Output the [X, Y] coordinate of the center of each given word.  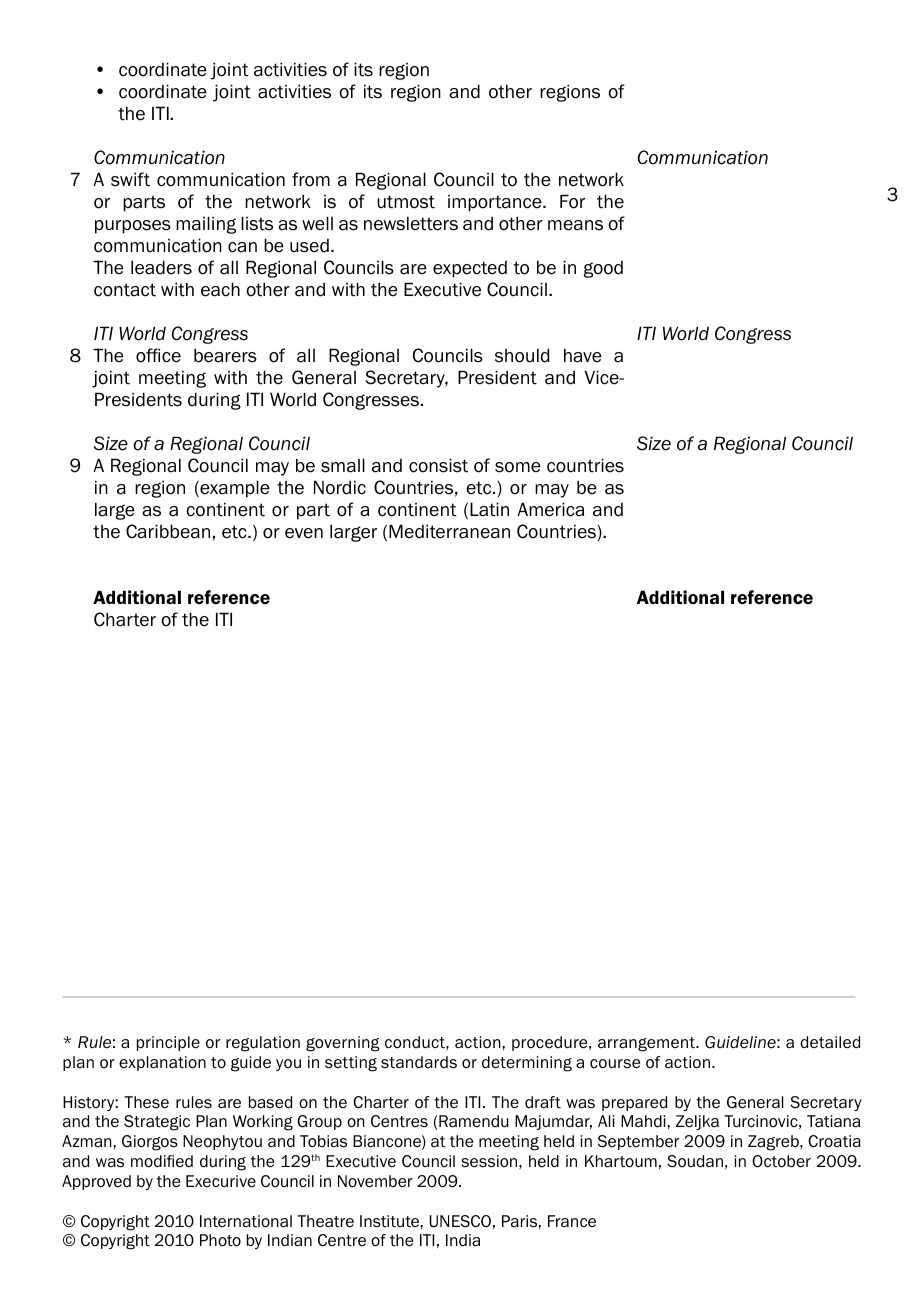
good [603, 269]
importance [496, 203]
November [375, 1181]
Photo [220, 1240]
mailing [206, 225]
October [781, 1161]
